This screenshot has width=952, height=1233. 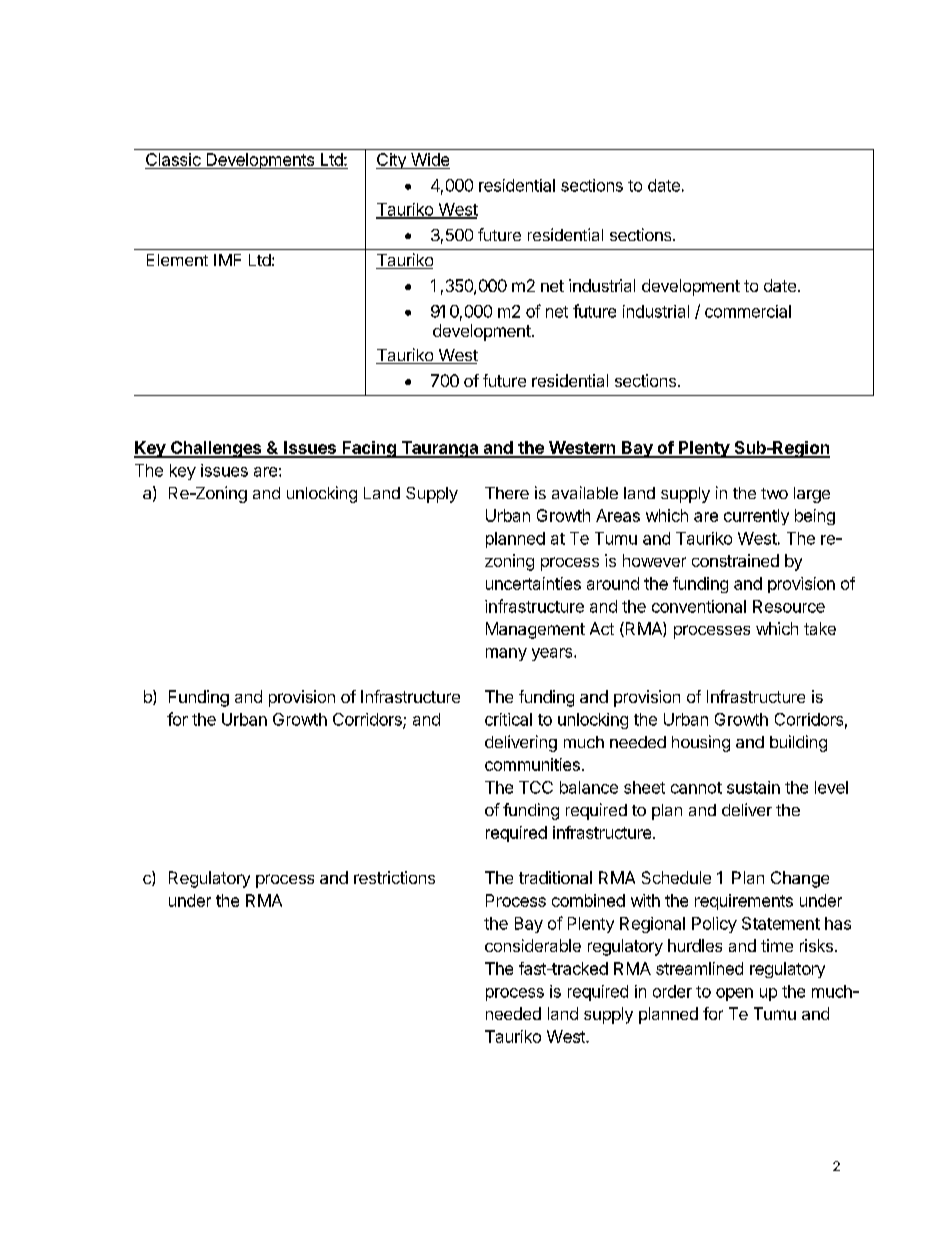 I want to click on communities, so click(x=532, y=764).
